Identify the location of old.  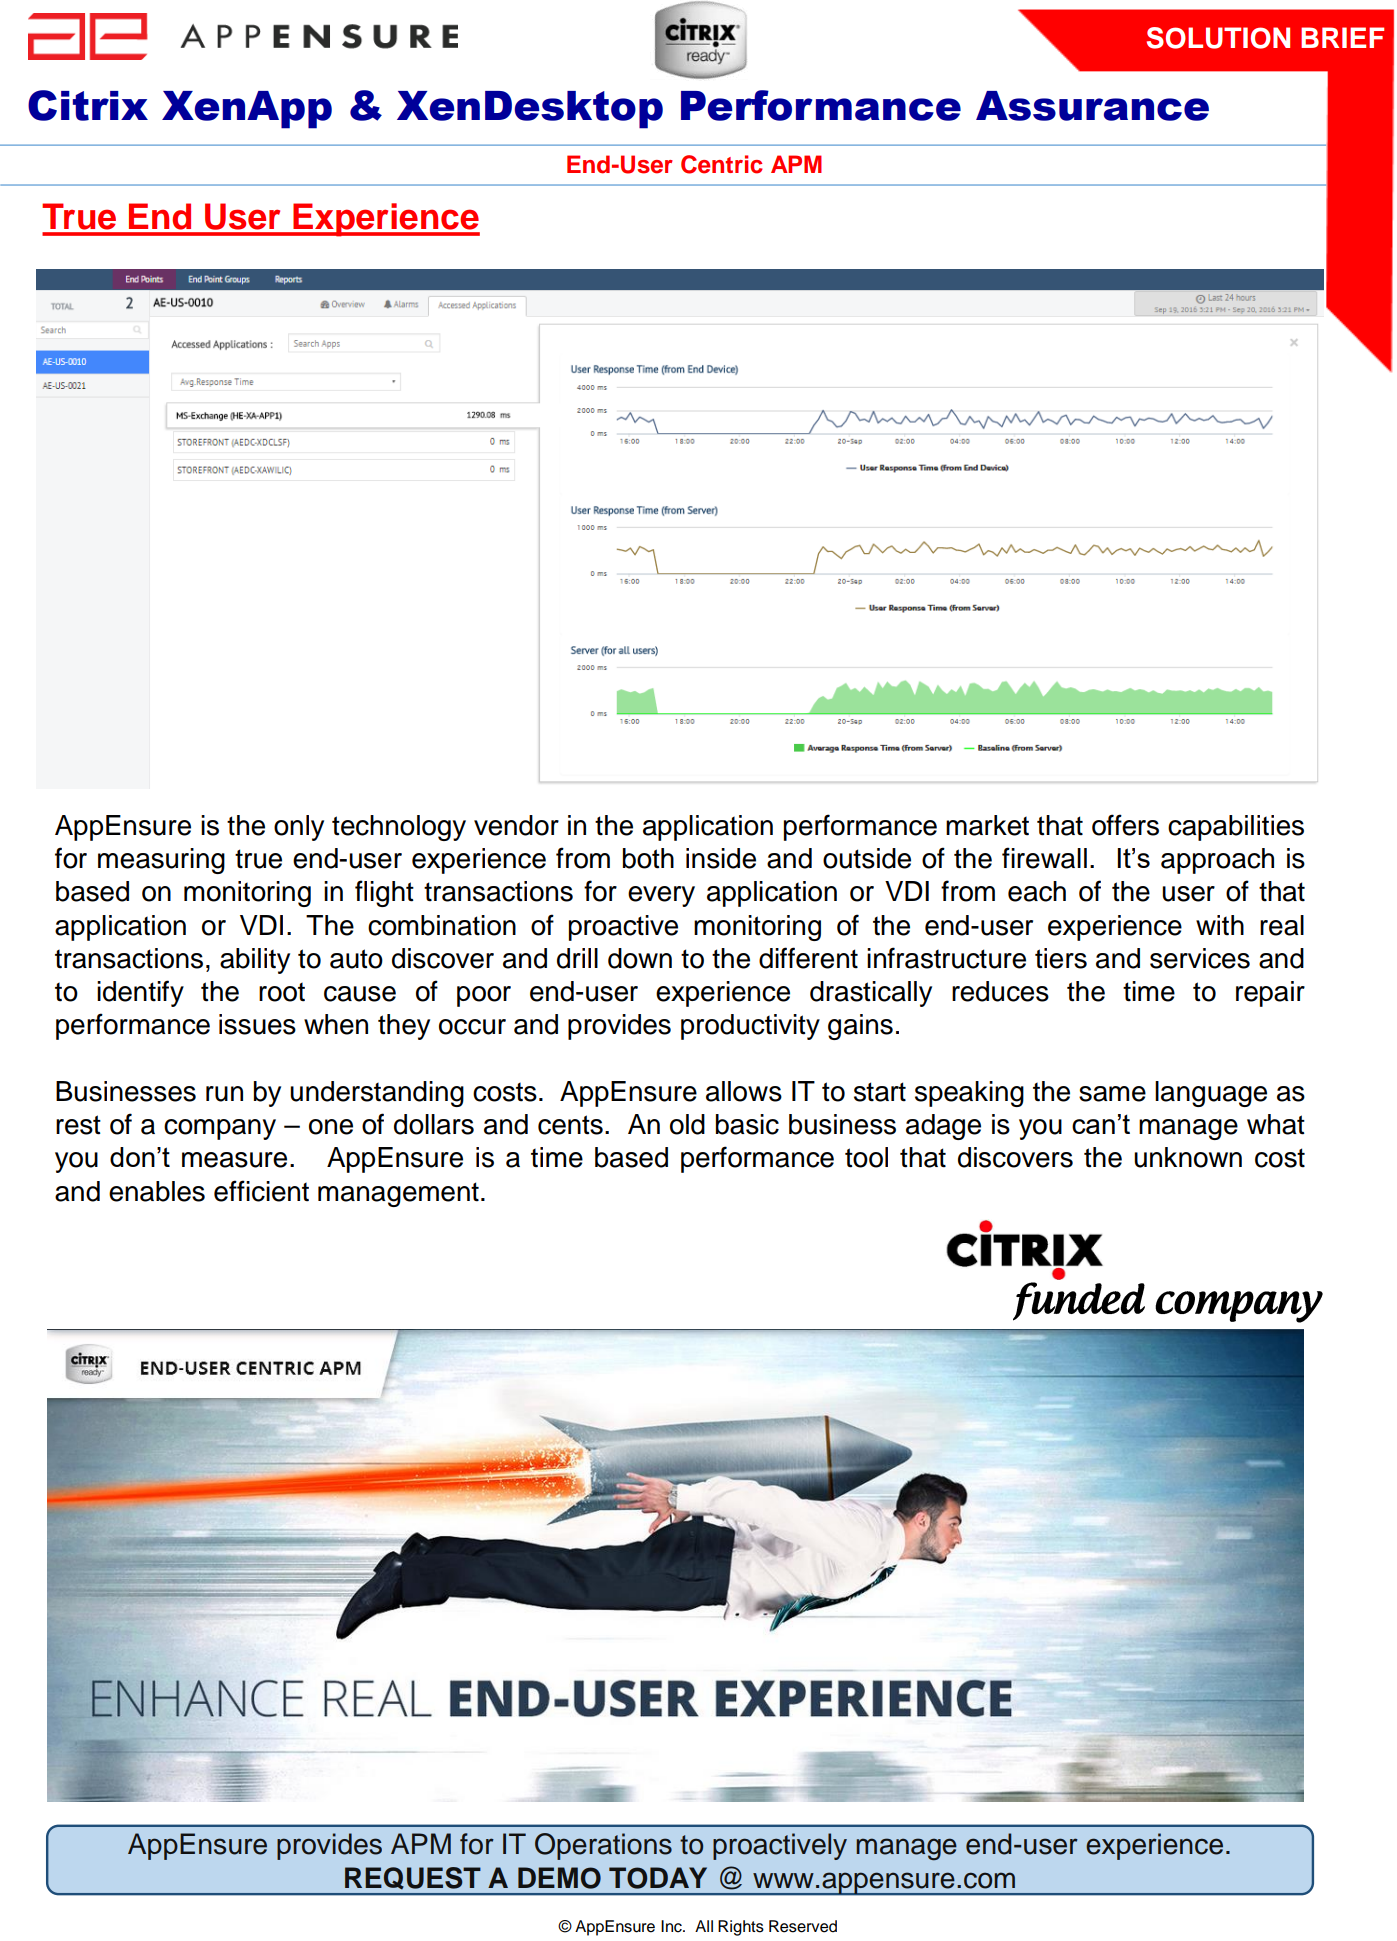
(687, 1124).
